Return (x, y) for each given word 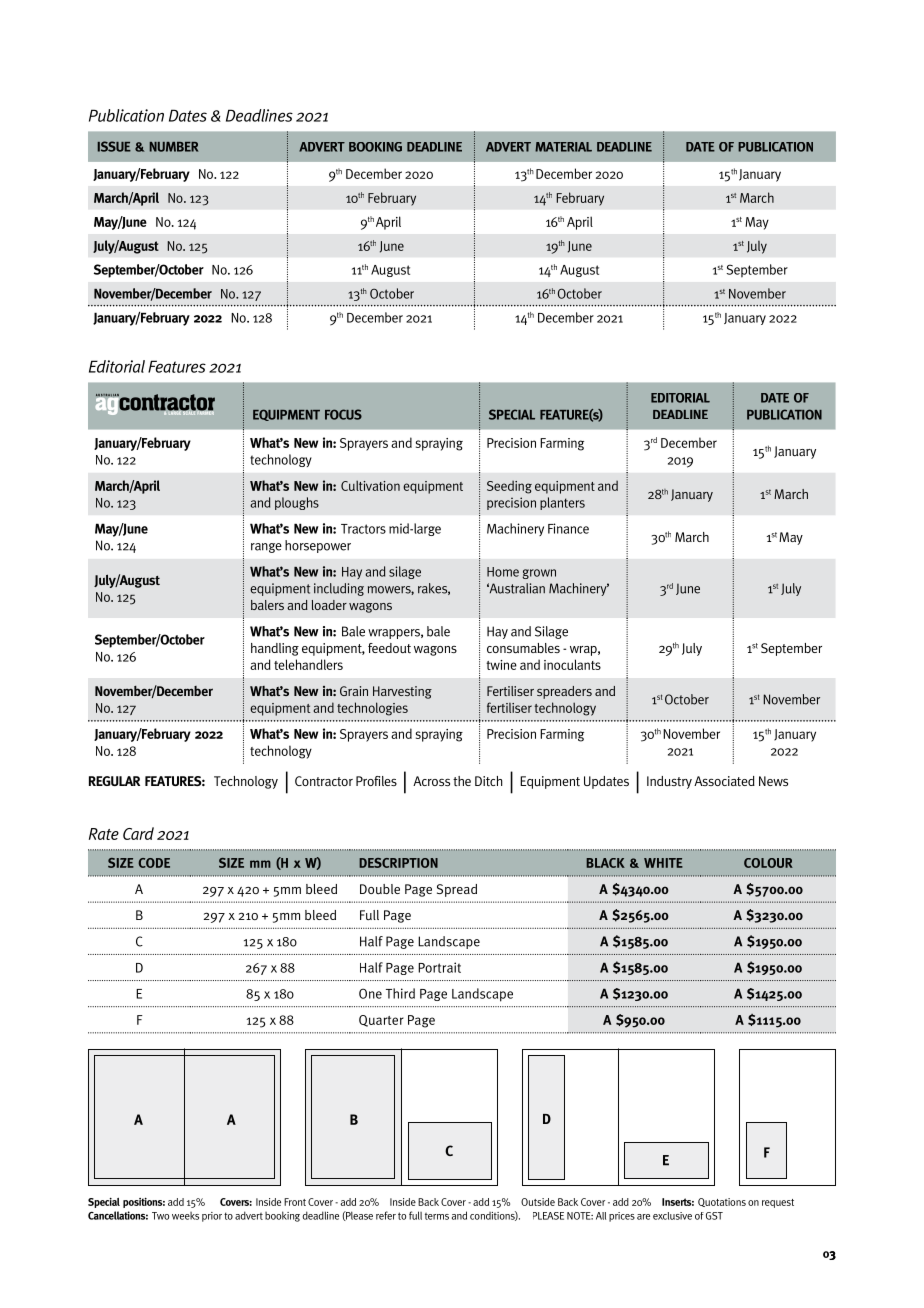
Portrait (439, 967)
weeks (185, 1216)
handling (275, 649)
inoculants (572, 664)
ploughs (297, 503)
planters (562, 503)
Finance (568, 528)
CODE (154, 863)
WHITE (663, 863)
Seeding (509, 487)
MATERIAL (563, 147)
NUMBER (174, 147)
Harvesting (402, 692)
